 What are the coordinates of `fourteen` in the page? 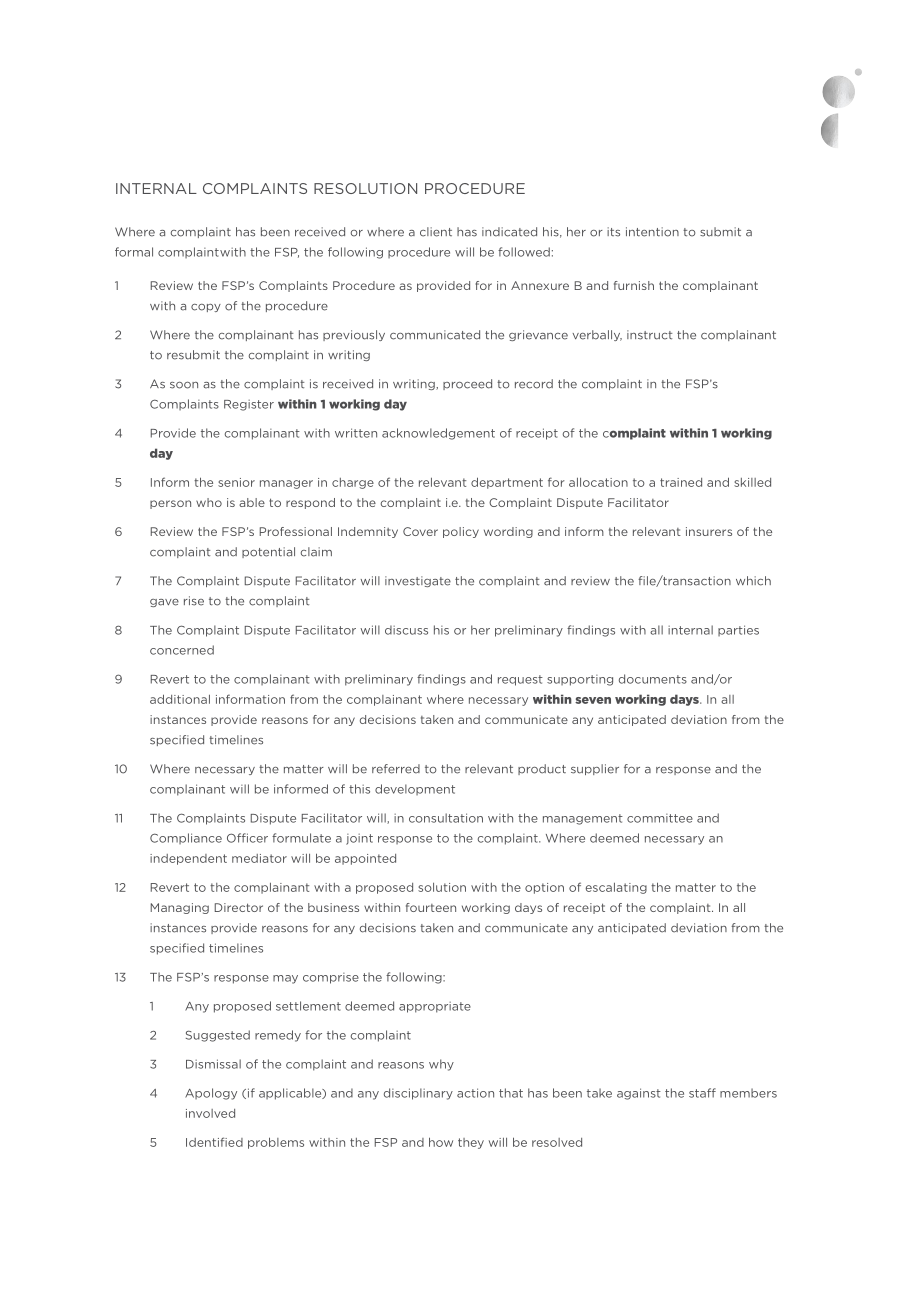 It's located at (431, 907).
